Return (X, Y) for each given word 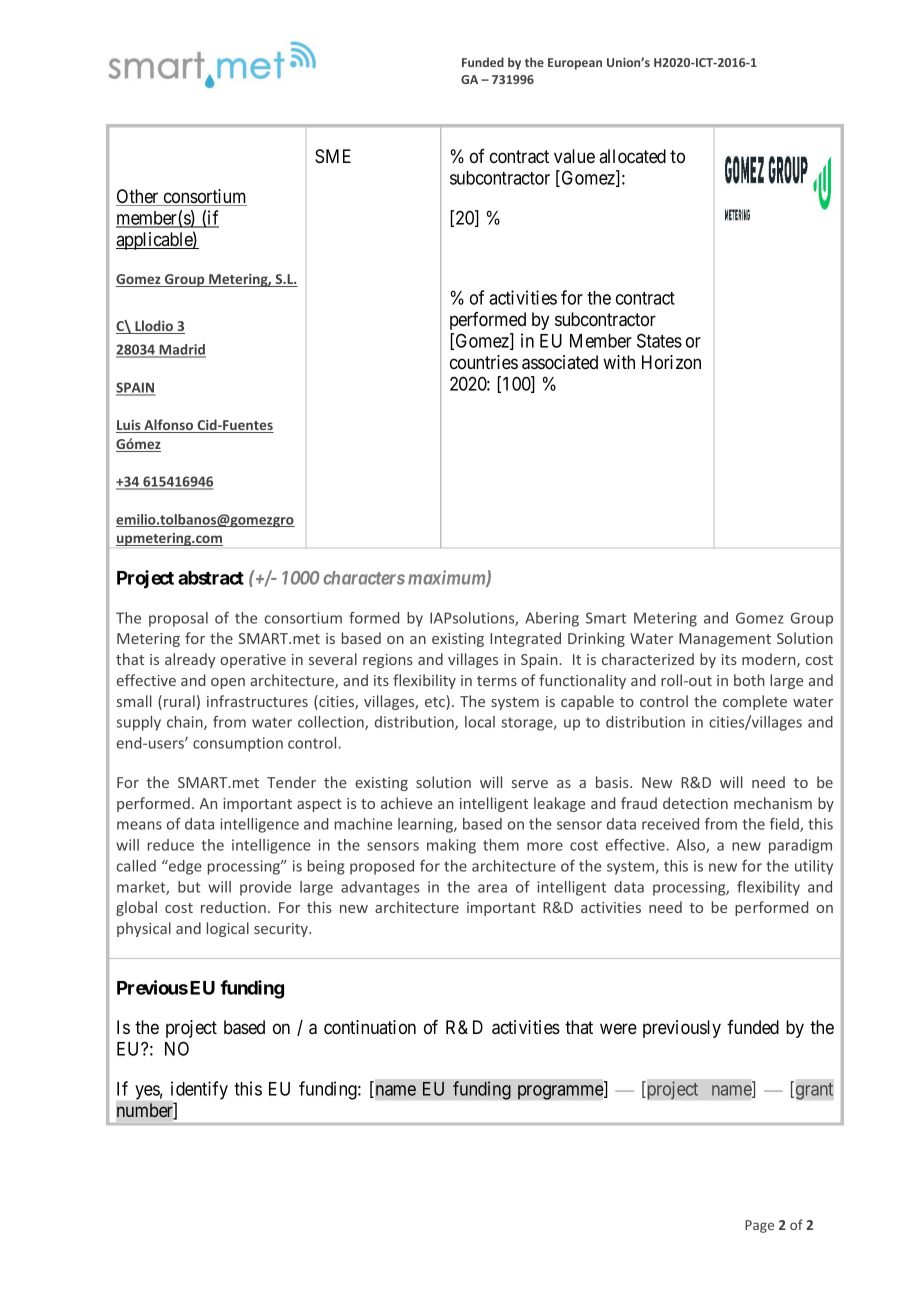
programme (561, 1092)
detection (695, 803)
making (451, 846)
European (575, 64)
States (659, 340)
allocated (632, 156)
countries (484, 362)
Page (759, 1226)
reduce (171, 845)
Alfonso (169, 426)
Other (138, 197)
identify (199, 1092)
